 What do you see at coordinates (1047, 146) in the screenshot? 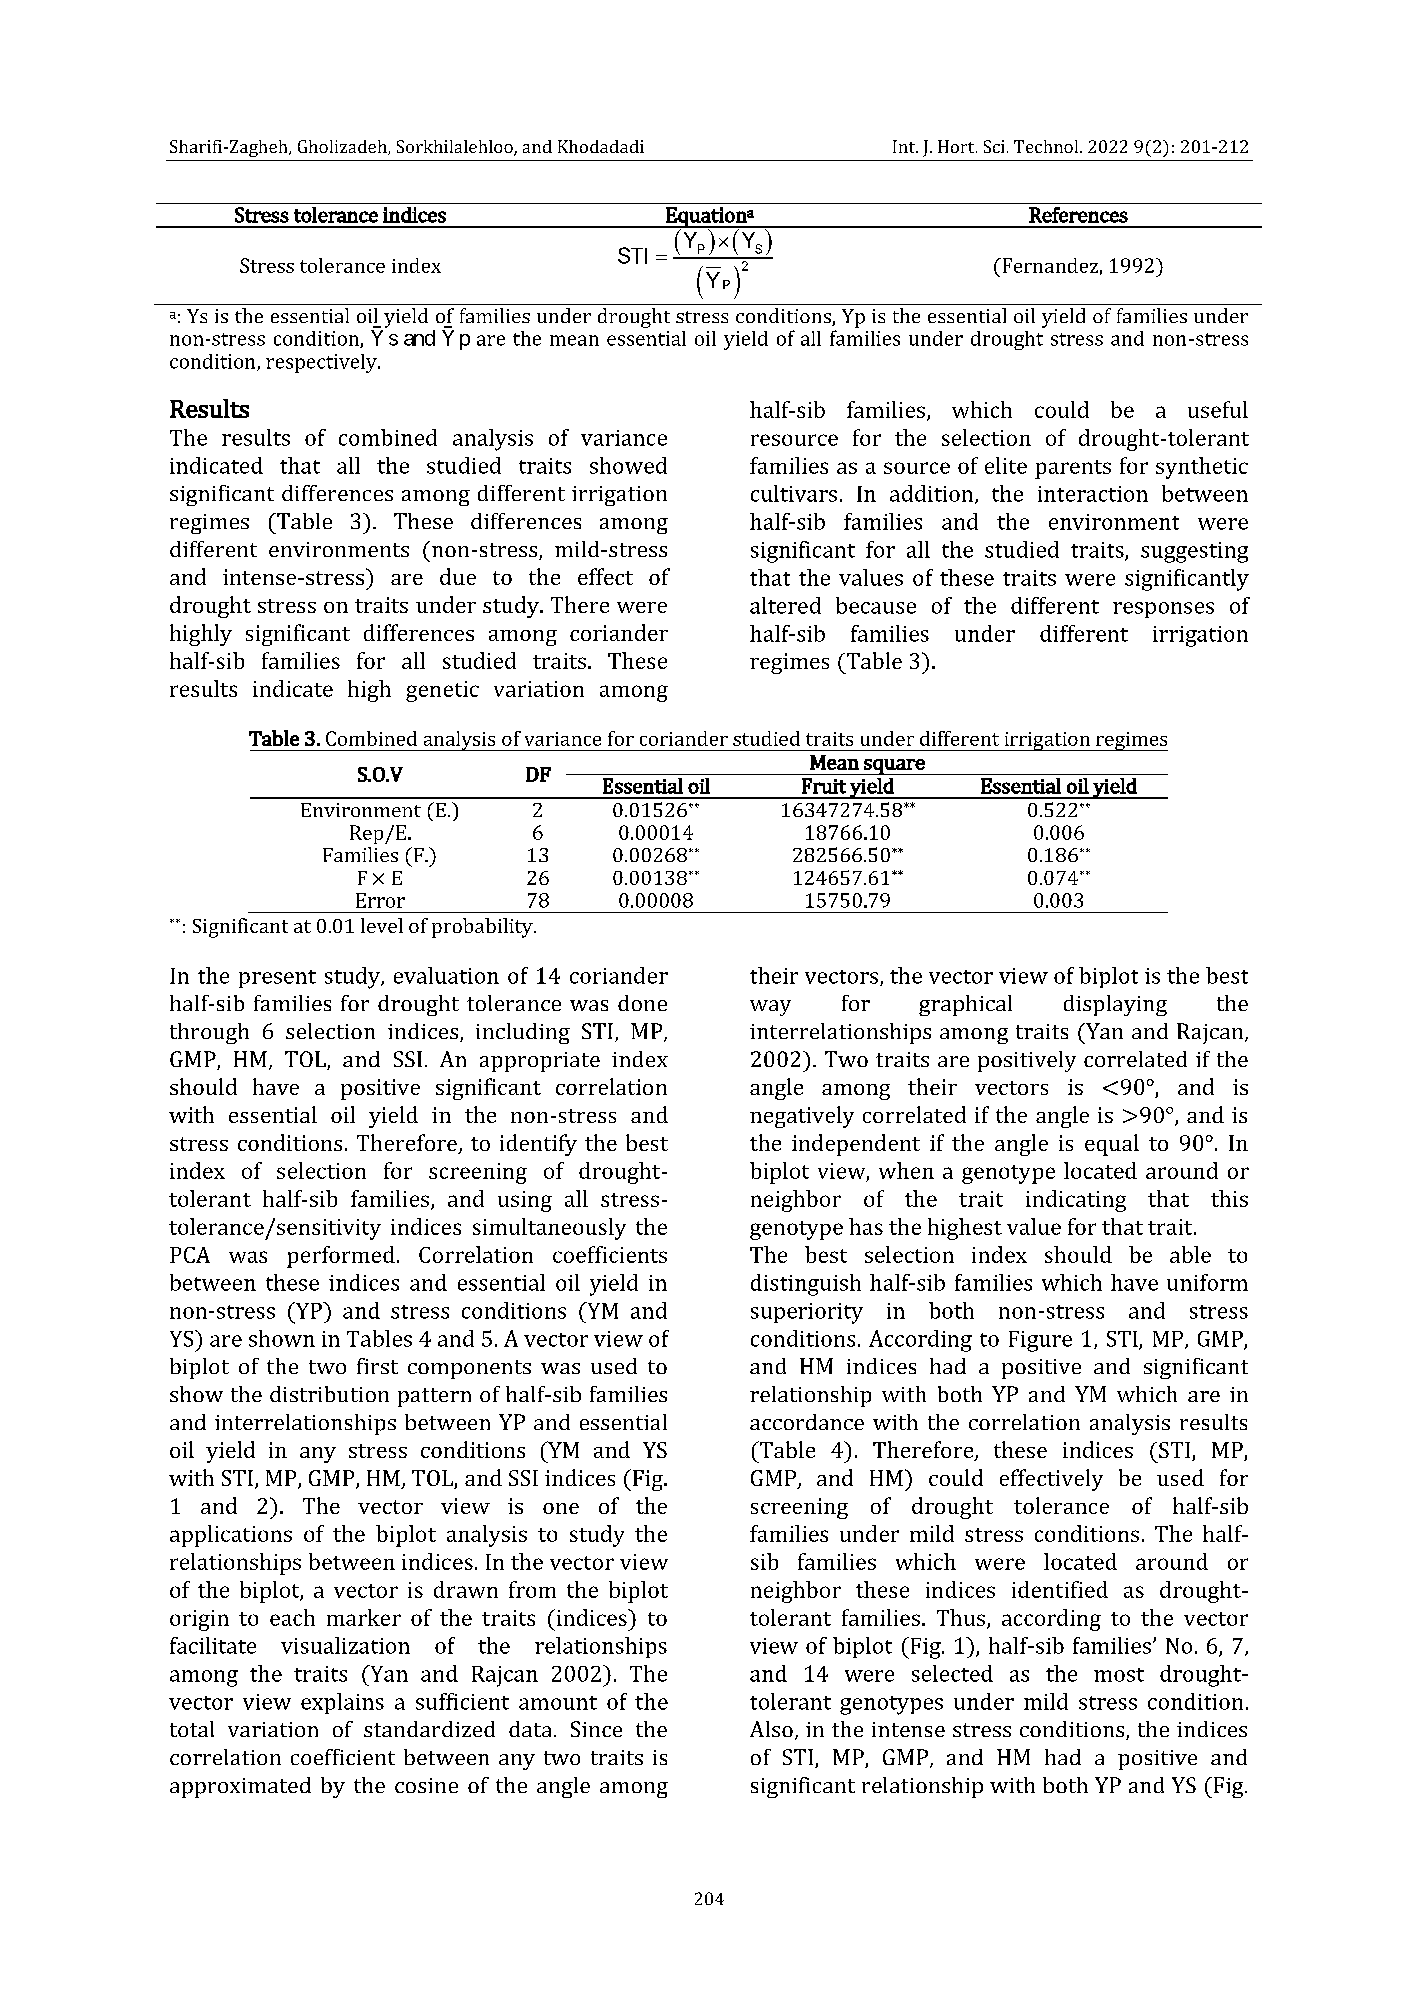
I see `Technol` at bounding box center [1047, 146].
